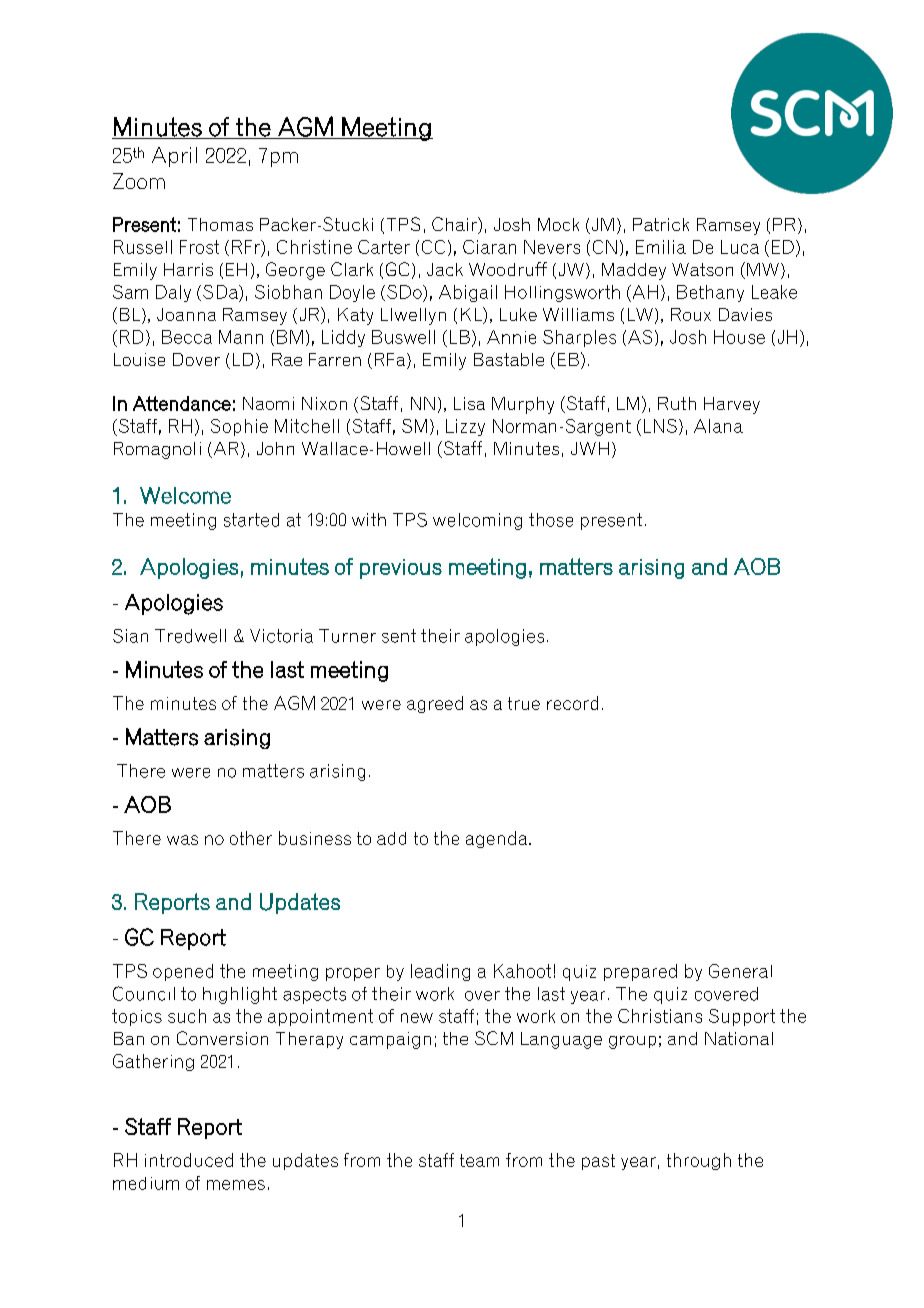  I want to click on previous, so click(401, 569).
